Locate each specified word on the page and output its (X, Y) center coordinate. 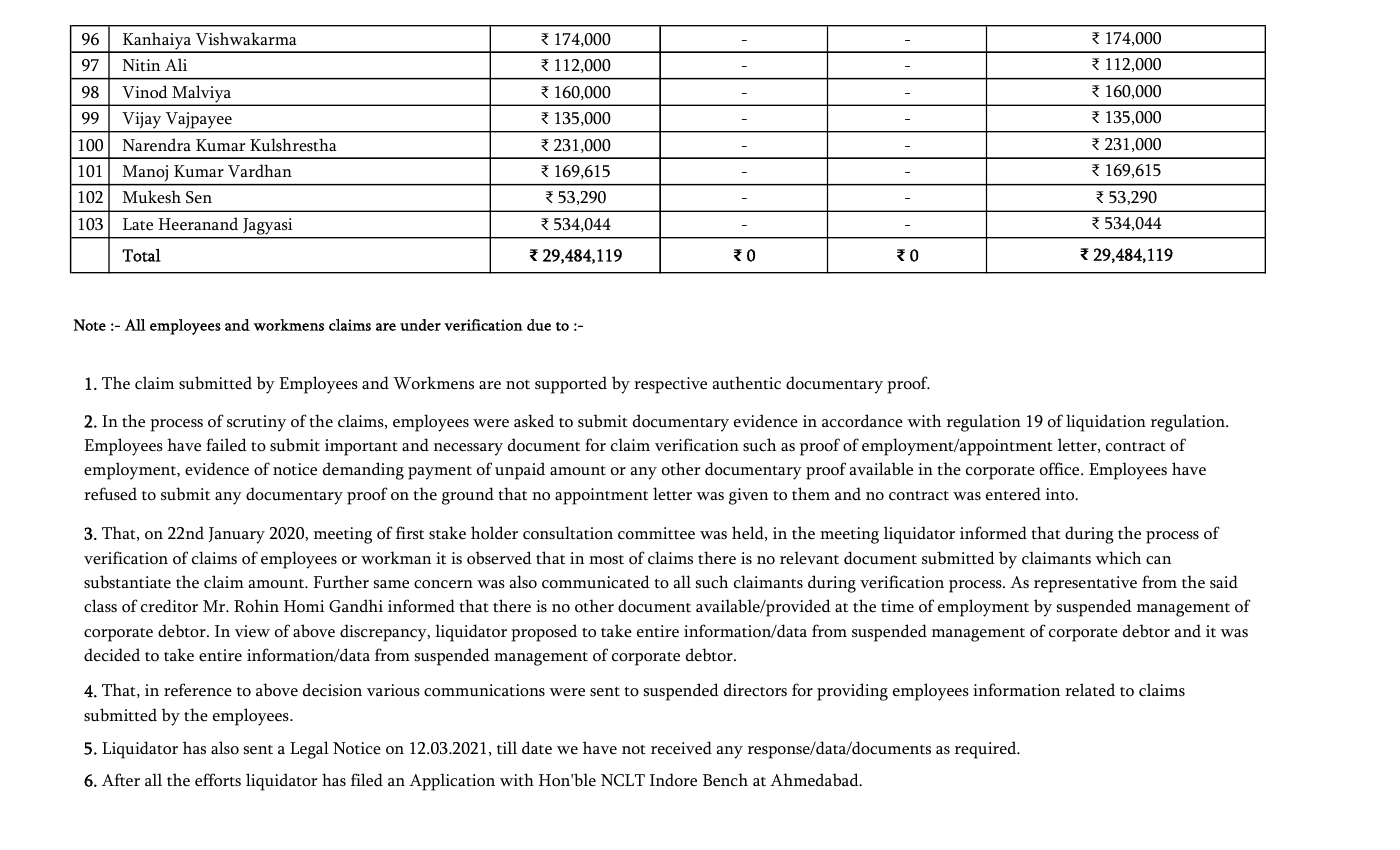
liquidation (1106, 423)
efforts (218, 780)
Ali (176, 64)
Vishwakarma (246, 39)
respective (670, 385)
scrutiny (256, 423)
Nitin (141, 65)
